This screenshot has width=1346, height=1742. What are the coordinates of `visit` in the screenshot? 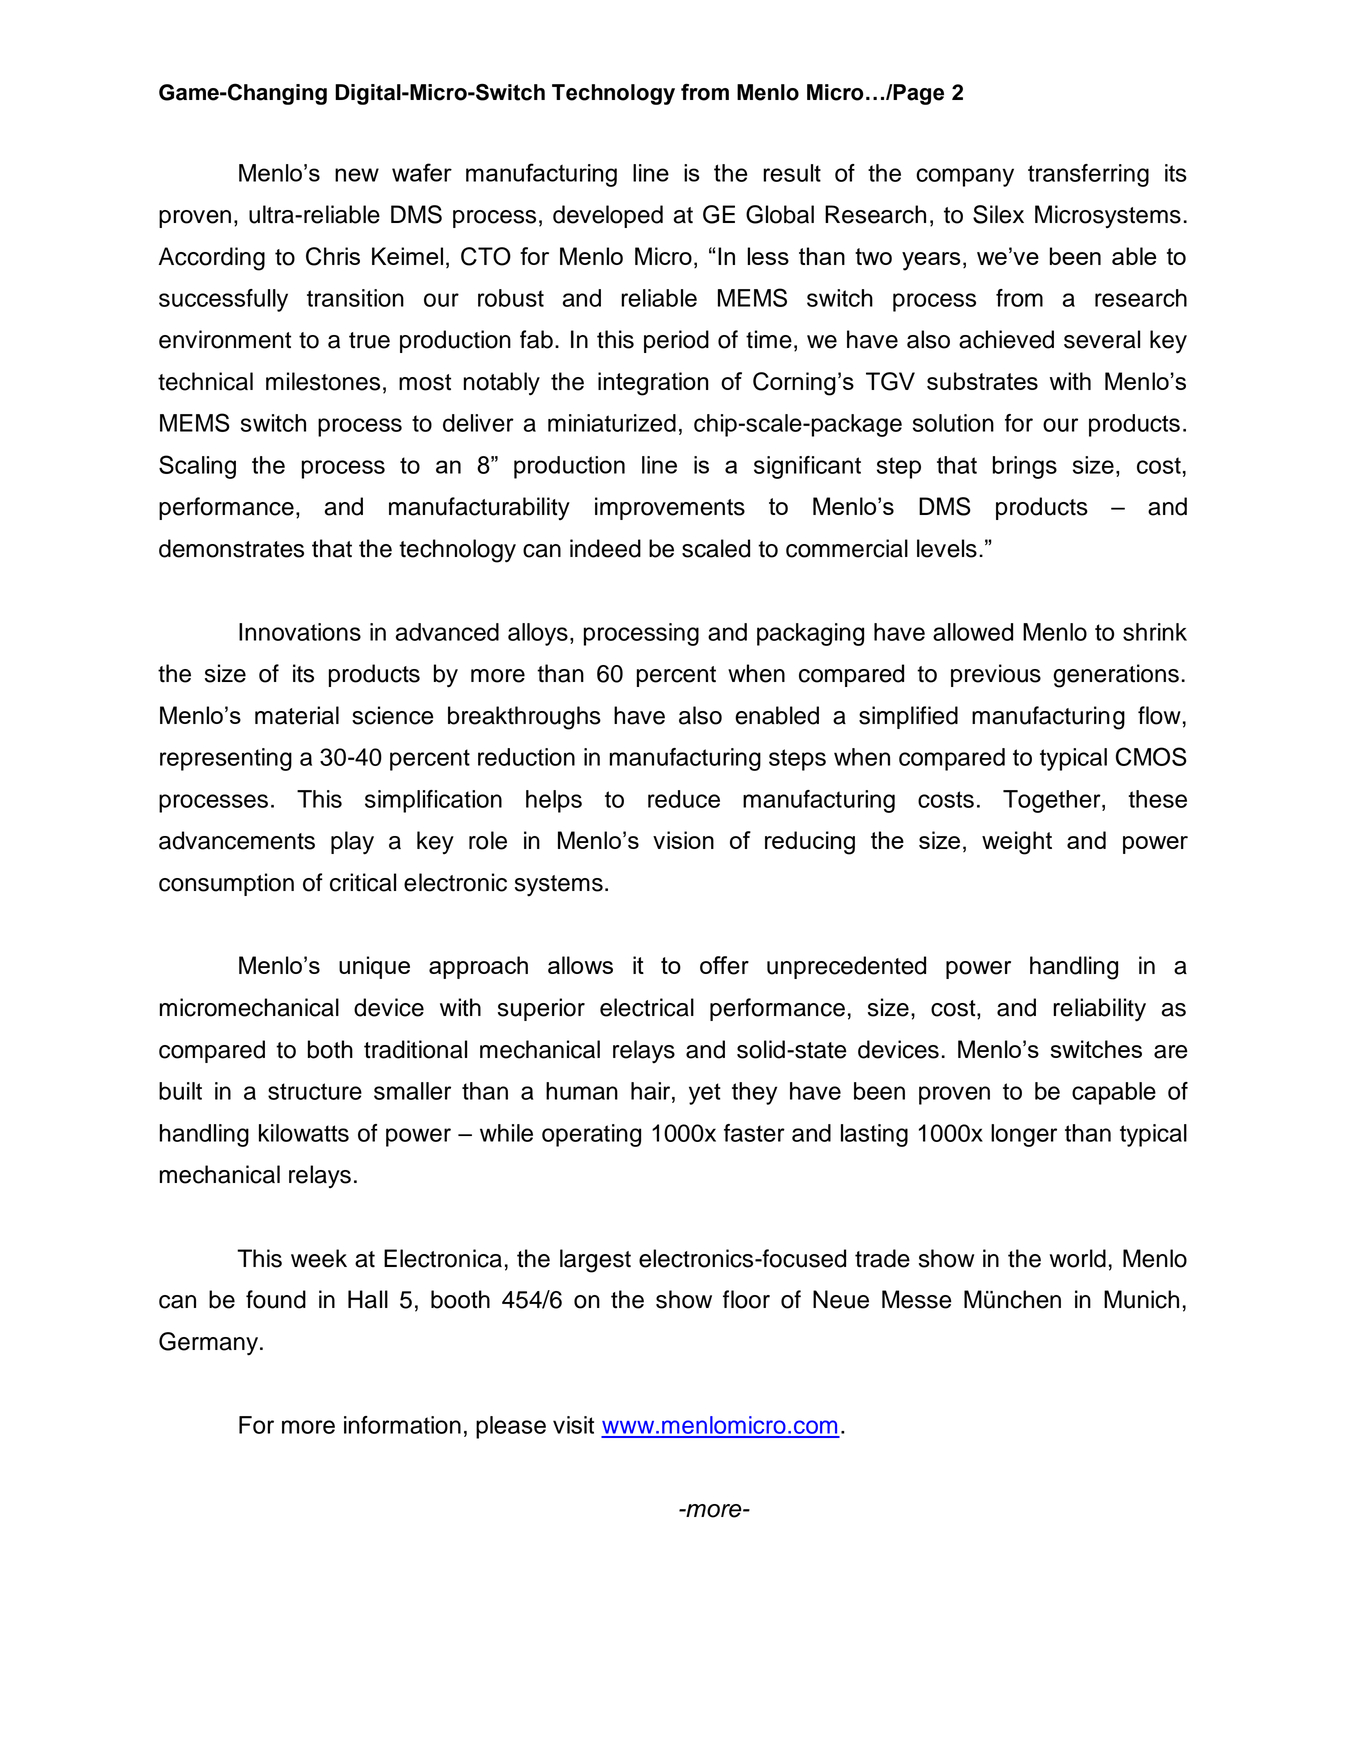 It's located at (573, 1425).
